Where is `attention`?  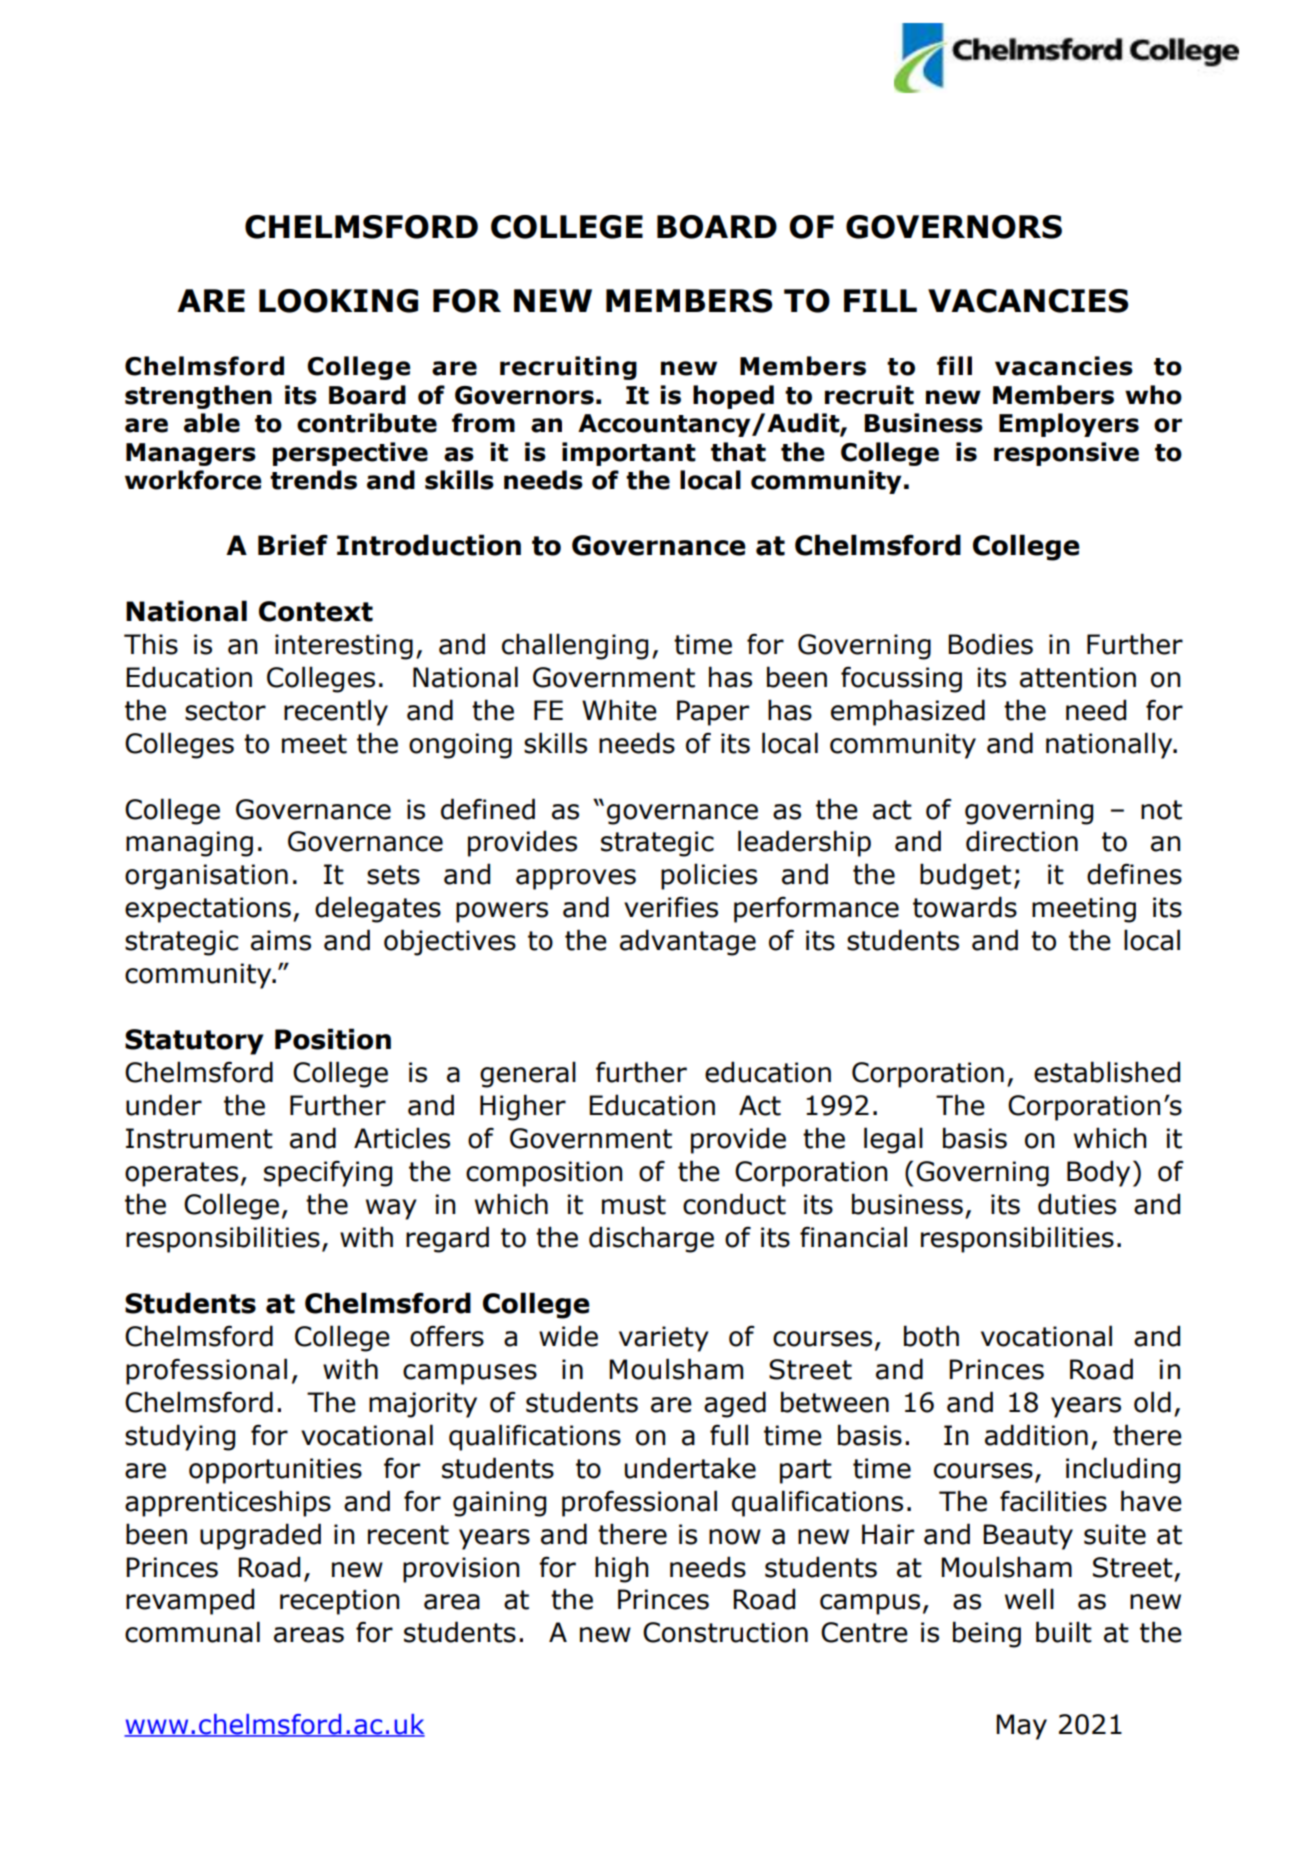 attention is located at coordinates (1078, 677).
